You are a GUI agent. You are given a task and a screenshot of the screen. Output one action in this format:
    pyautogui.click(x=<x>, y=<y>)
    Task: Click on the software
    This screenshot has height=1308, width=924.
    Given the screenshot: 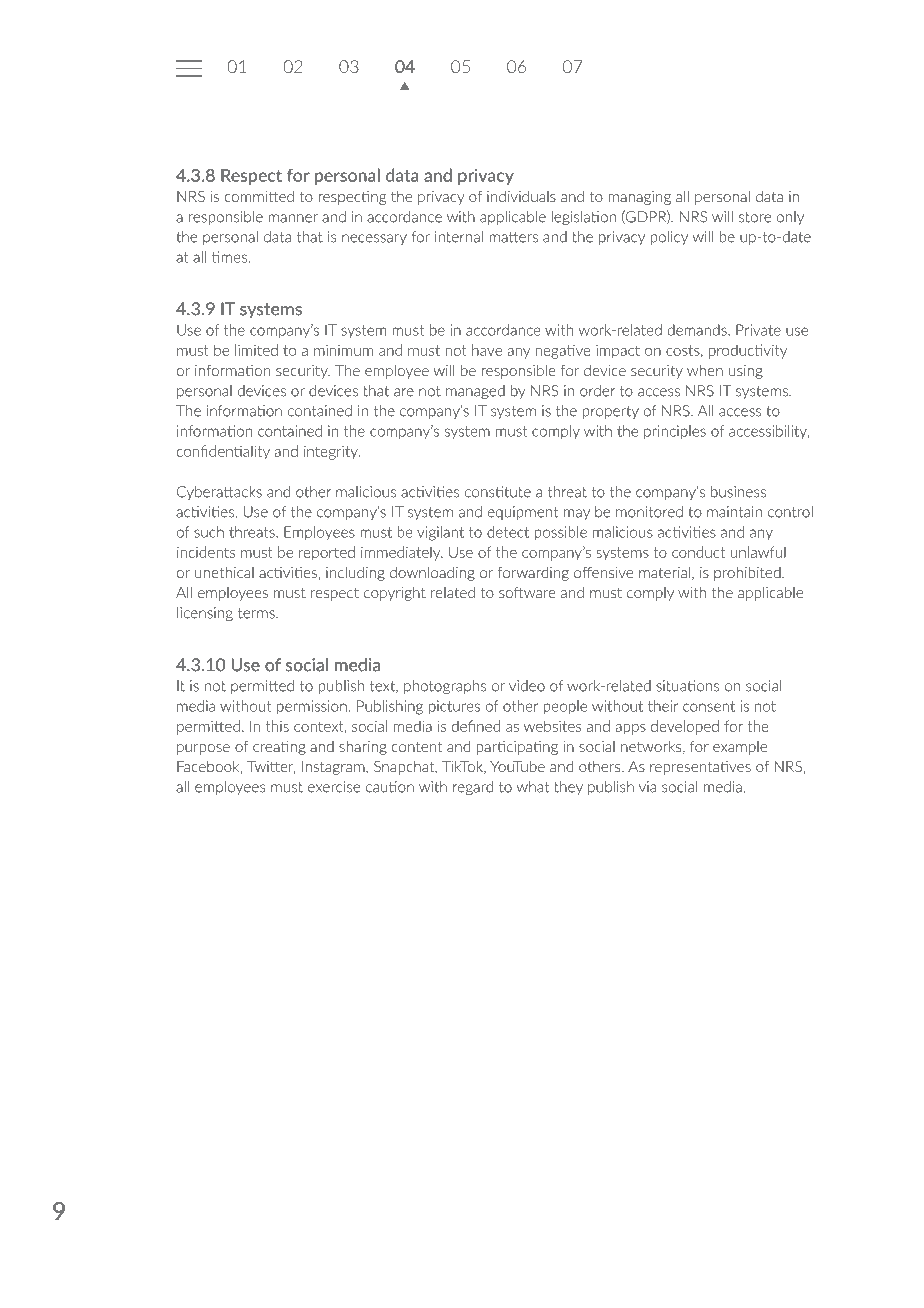 What is the action you would take?
    pyautogui.click(x=527, y=592)
